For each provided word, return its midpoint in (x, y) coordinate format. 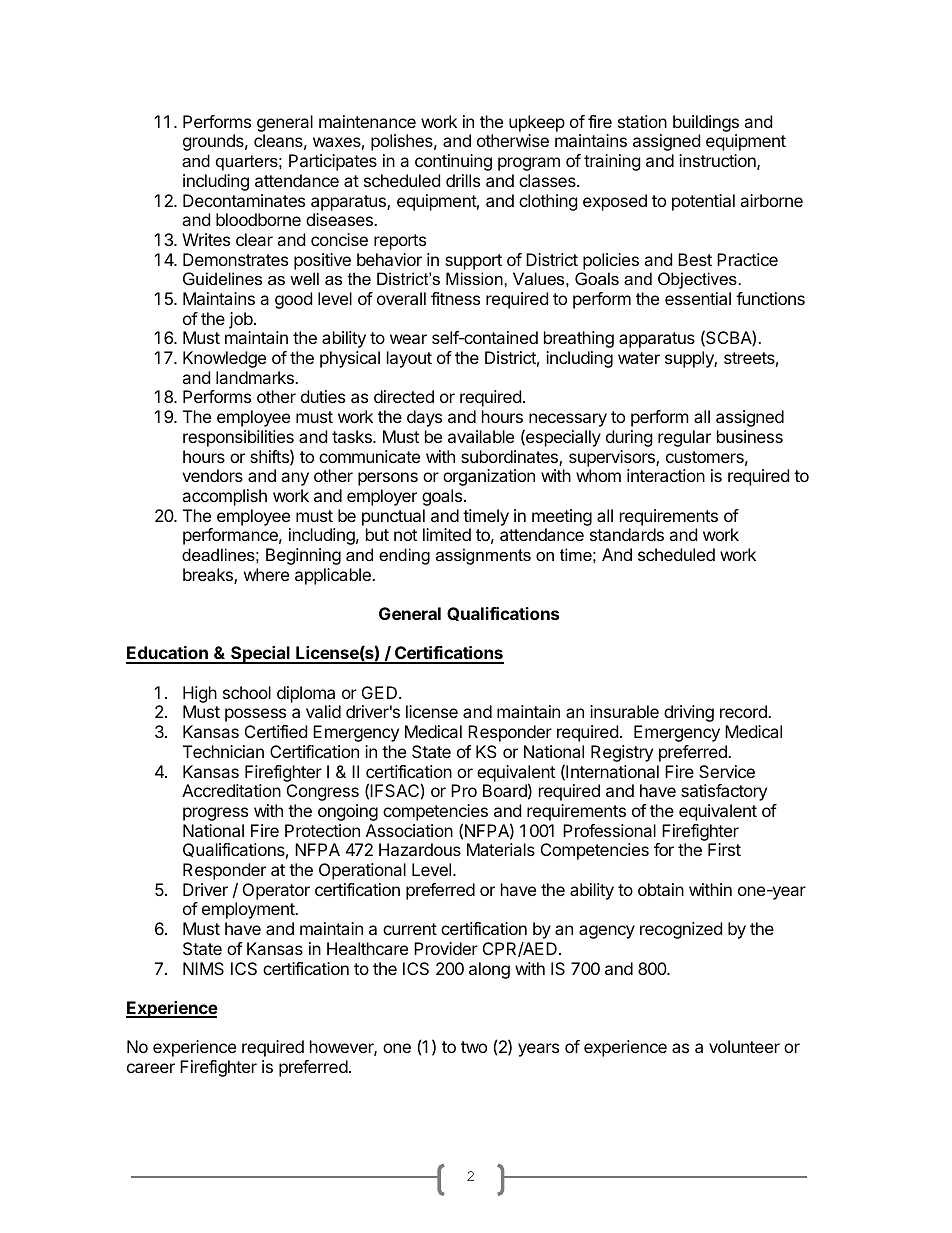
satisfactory (724, 792)
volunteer (744, 1046)
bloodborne (258, 219)
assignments (483, 556)
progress (215, 814)
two (474, 1047)
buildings (706, 123)
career (151, 1068)
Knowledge (224, 359)
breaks (209, 576)
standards (627, 534)
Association (409, 830)
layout (409, 359)
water (639, 358)
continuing (453, 162)
